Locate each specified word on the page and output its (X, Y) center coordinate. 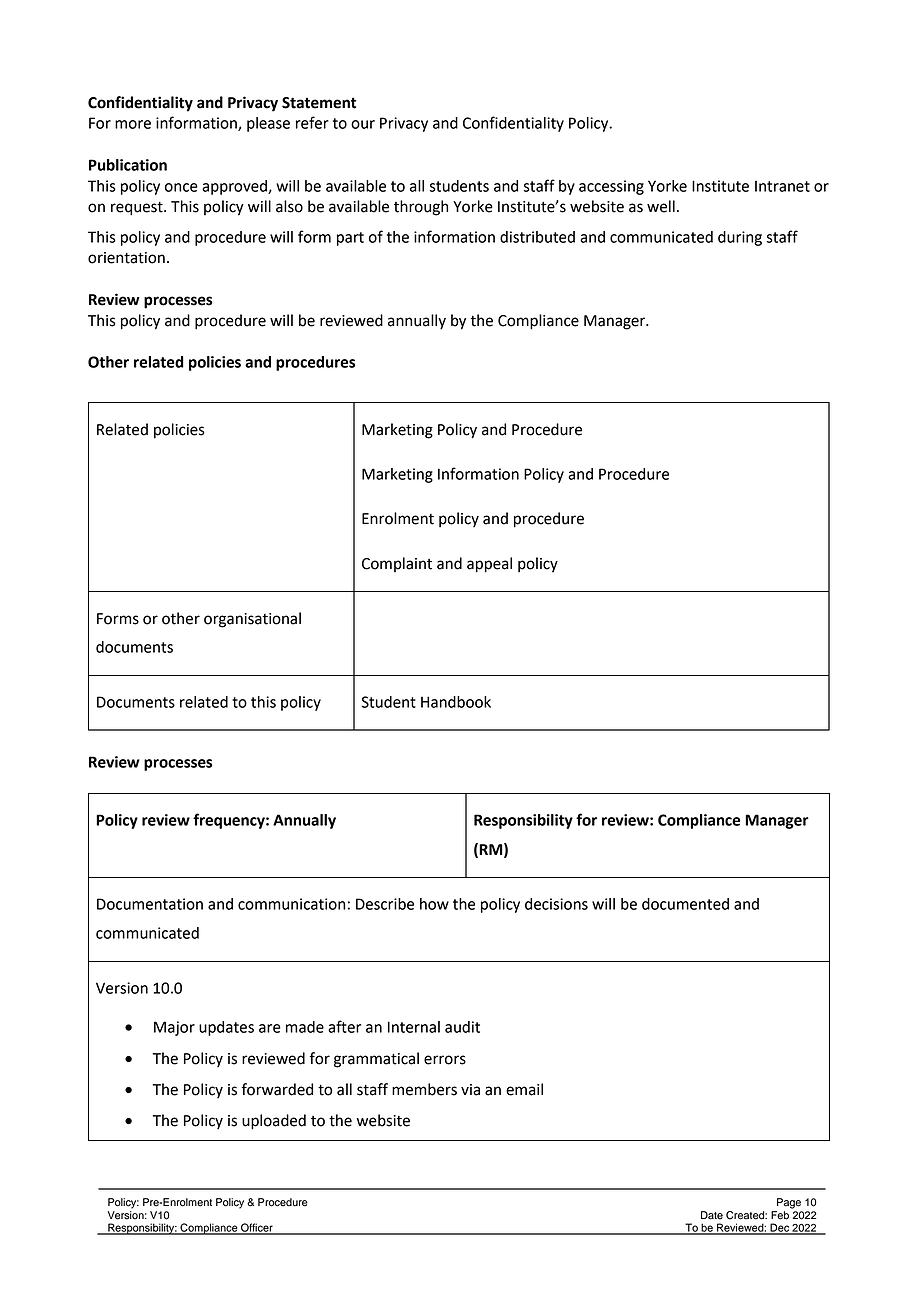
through (421, 208)
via (470, 1090)
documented (685, 904)
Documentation (150, 904)
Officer (257, 1228)
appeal (489, 565)
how (434, 904)
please (268, 124)
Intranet (782, 186)
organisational (252, 620)
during (740, 238)
